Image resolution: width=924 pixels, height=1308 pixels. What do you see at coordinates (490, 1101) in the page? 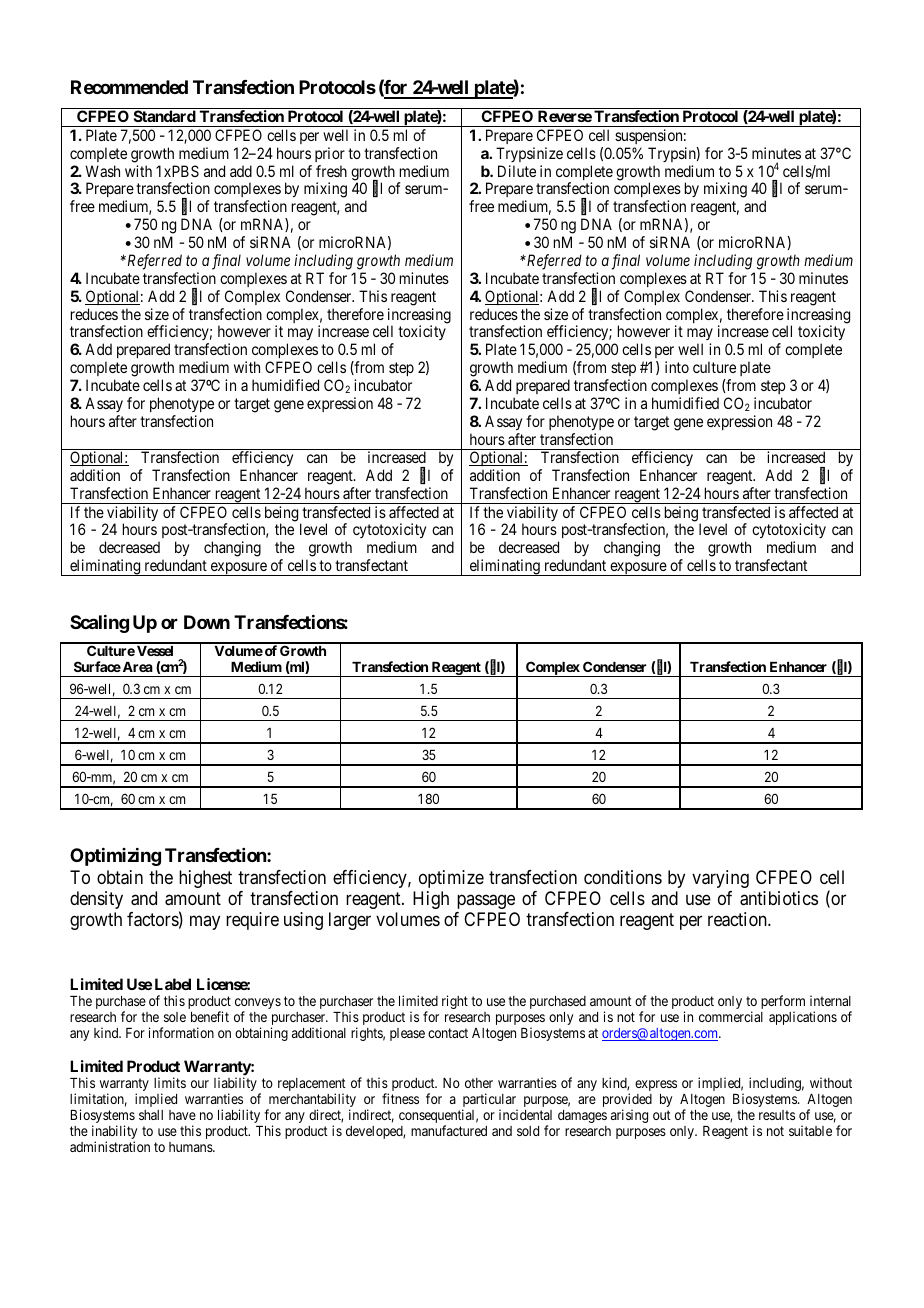
I see `particular` at bounding box center [490, 1101].
